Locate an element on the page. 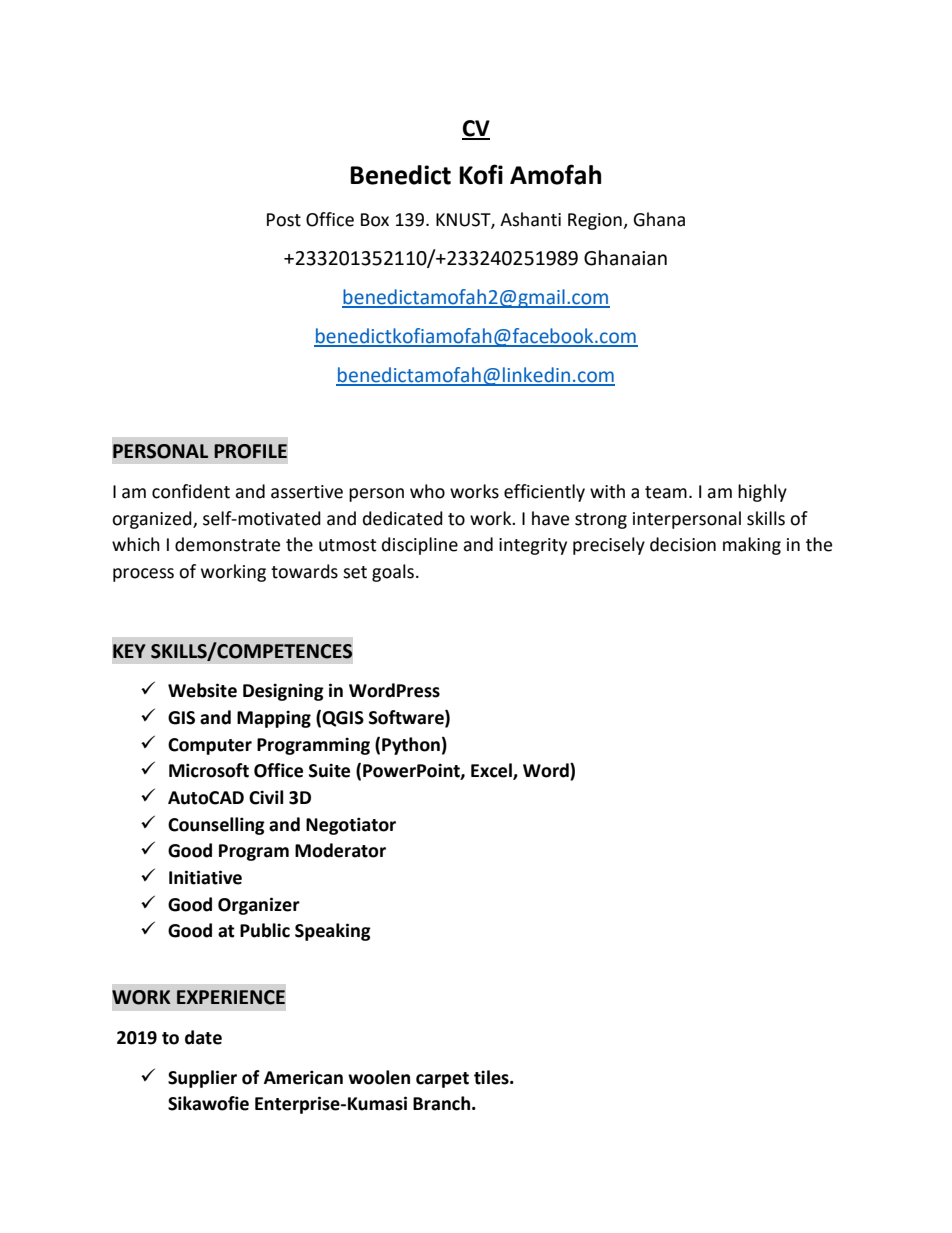 The image size is (952, 1233). goals is located at coordinates (393, 573).
